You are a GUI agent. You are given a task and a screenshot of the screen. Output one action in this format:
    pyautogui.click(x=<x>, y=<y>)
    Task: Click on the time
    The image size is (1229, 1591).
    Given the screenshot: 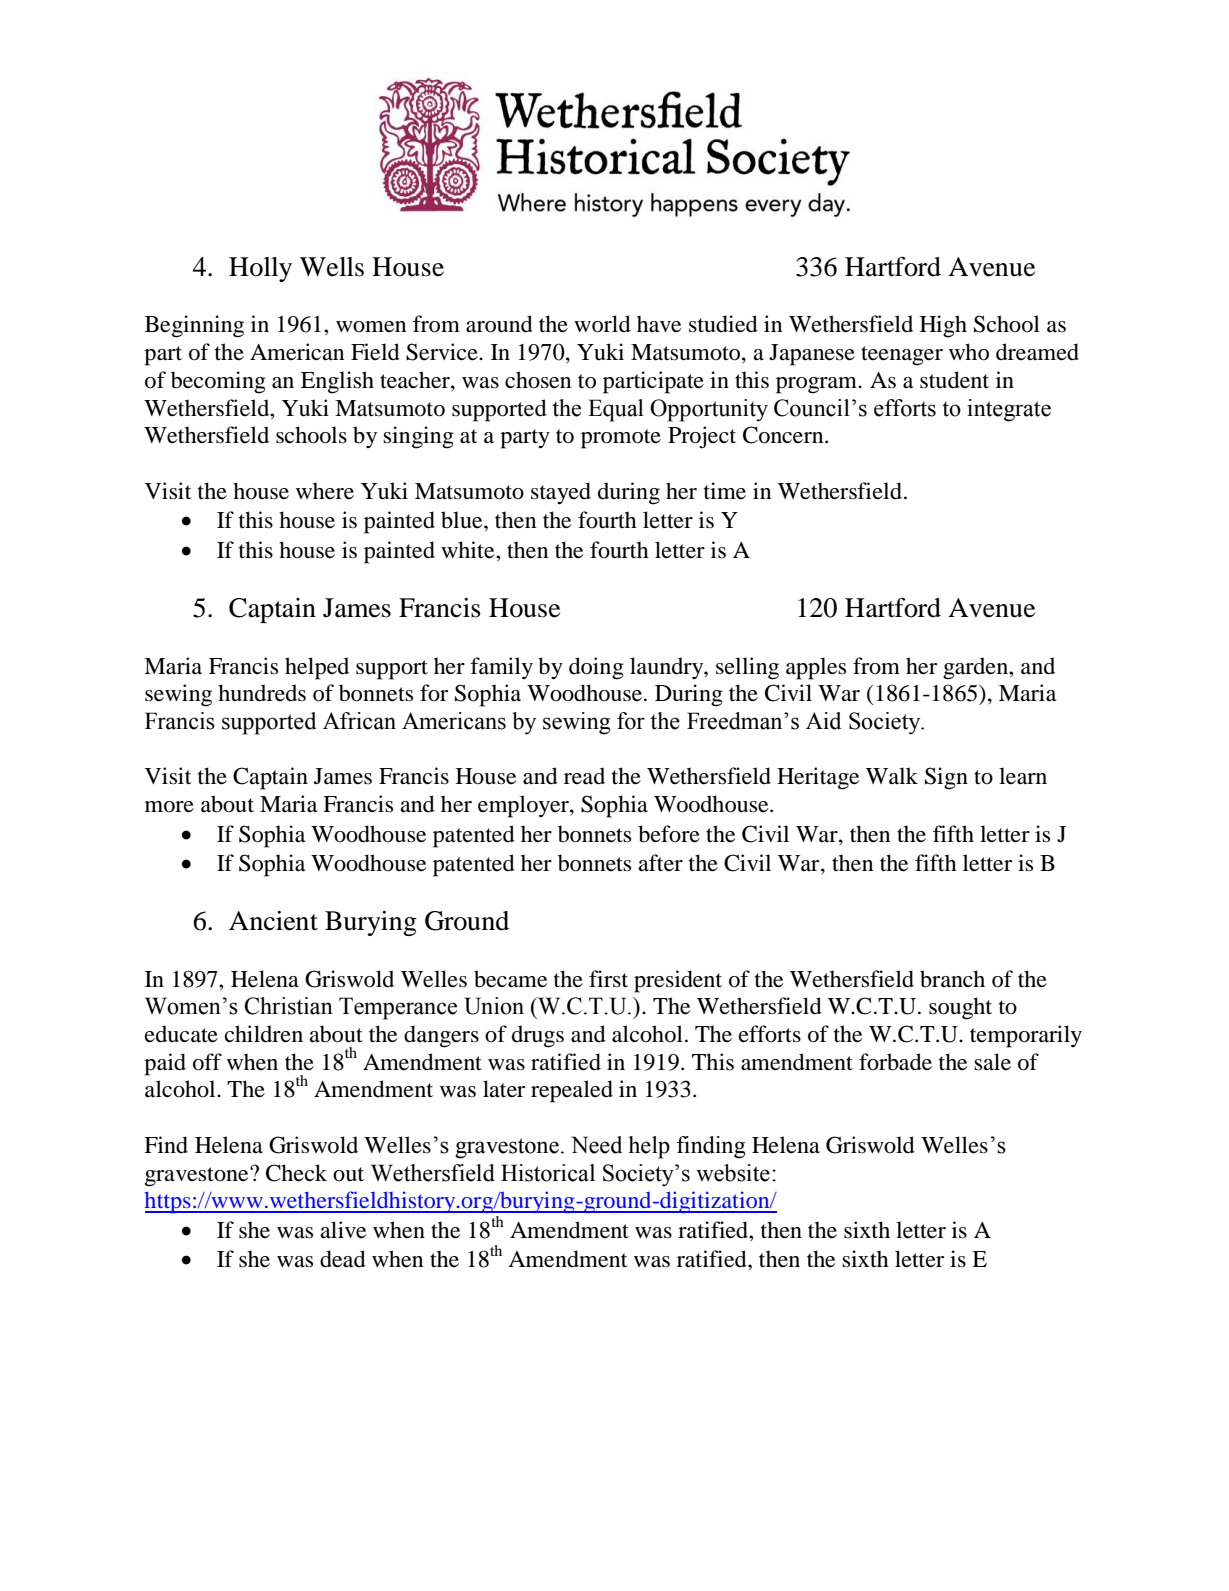 What is the action you would take?
    pyautogui.click(x=725, y=491)
